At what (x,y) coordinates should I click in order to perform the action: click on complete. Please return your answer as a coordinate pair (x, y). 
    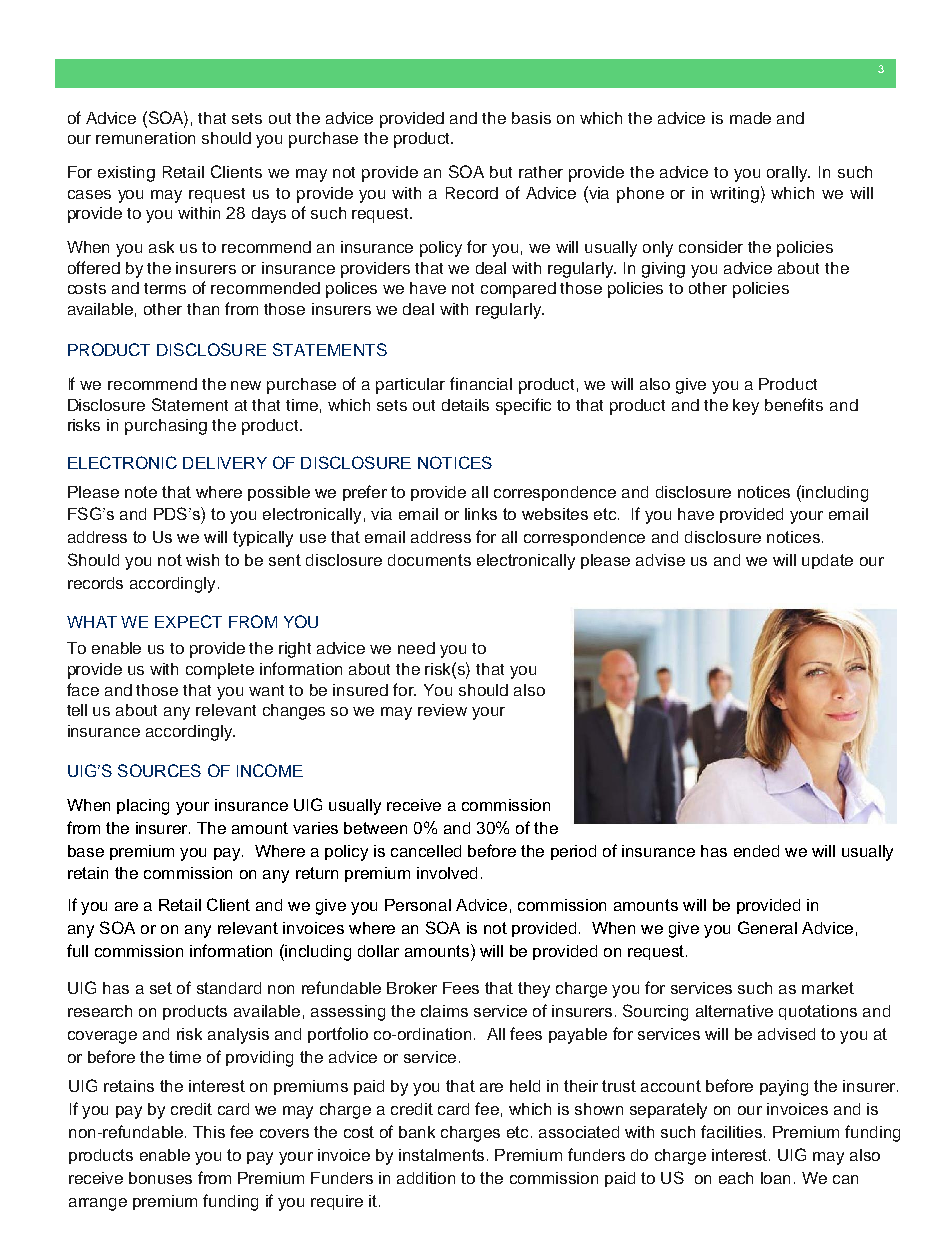
    Looking at the image, I should click on (220, 671).
